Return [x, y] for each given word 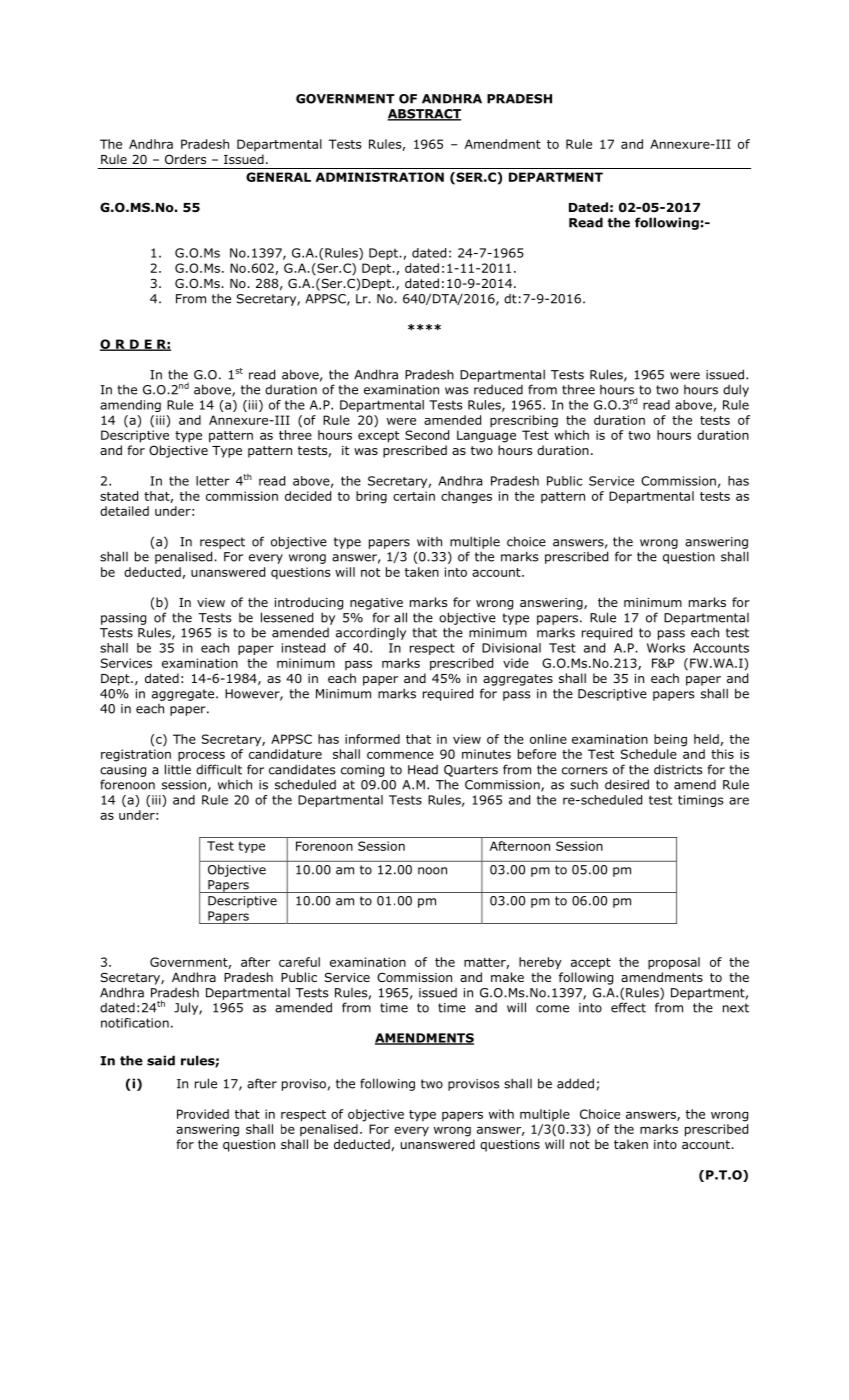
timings [701, 801]
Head [423, 770]
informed [372, 739]
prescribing [524, 421]
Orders [185, 159]
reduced [498, 390]
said [161, 1060]
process [201, 756]
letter [213, 481]
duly [736, 390]
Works [666, 648]
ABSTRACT [424, 115]
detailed [124, 511]
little [178, 769]
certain [414, 496]
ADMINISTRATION [380, 177]
